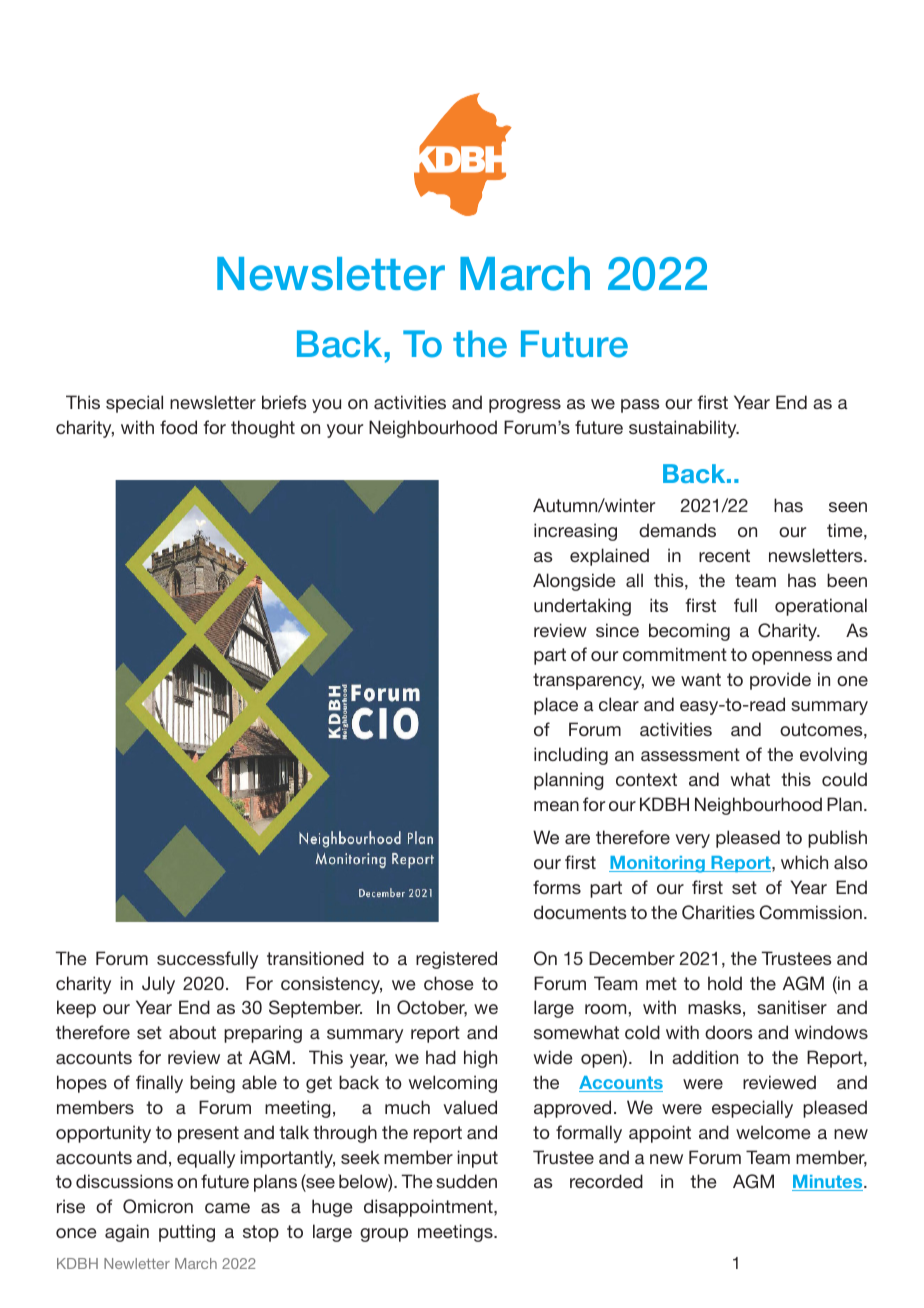 This screenshot has height=1308, width=924. What do you see at coordinates (525, 406) in the screenshot?
I see `progress` at bounding box center [525, 406].
